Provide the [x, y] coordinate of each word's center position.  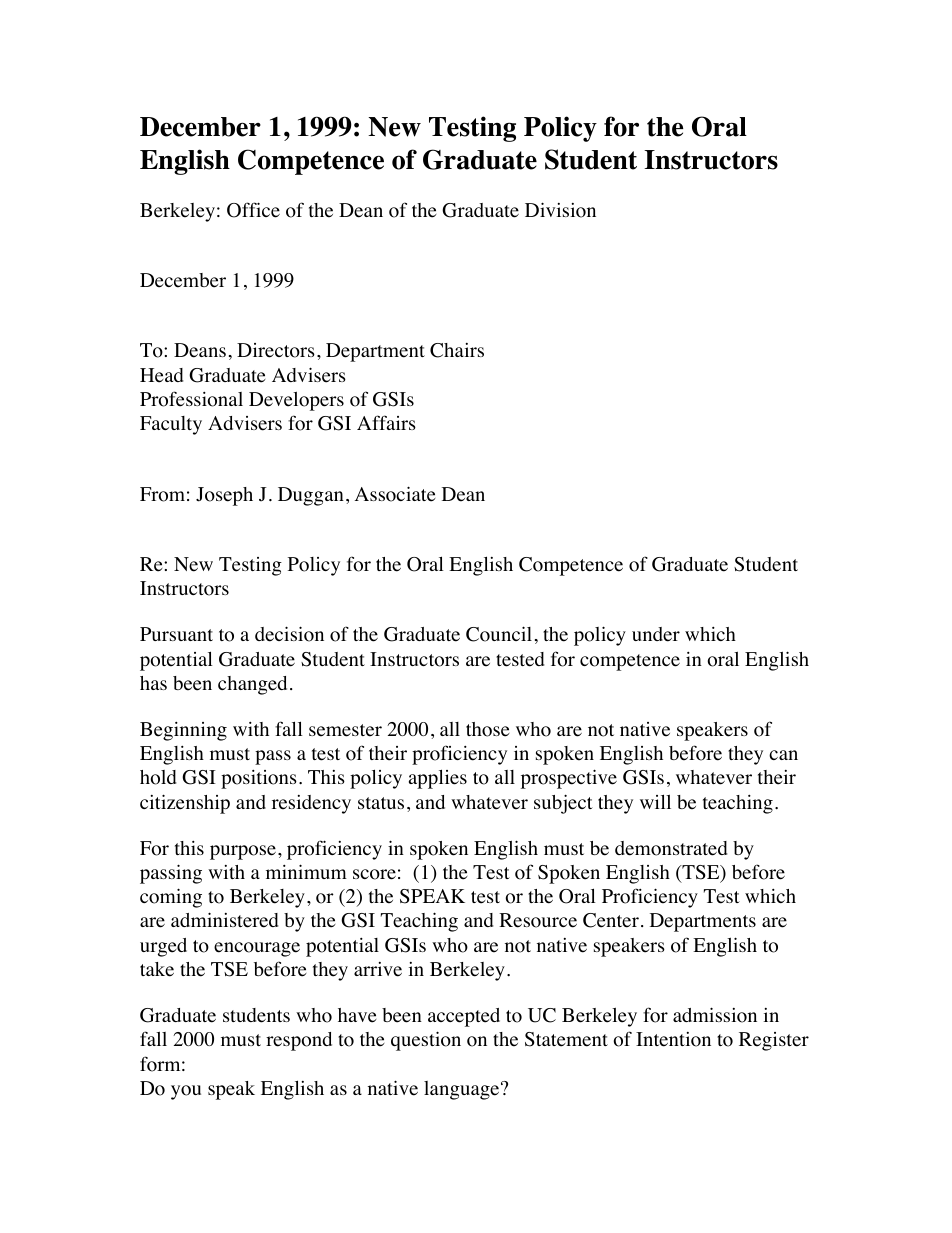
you [186, 1092]
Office [253, 210]
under [656, 634]
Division [560, 210]
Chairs [457, 350]
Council [499, 634]
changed [252, 685]
